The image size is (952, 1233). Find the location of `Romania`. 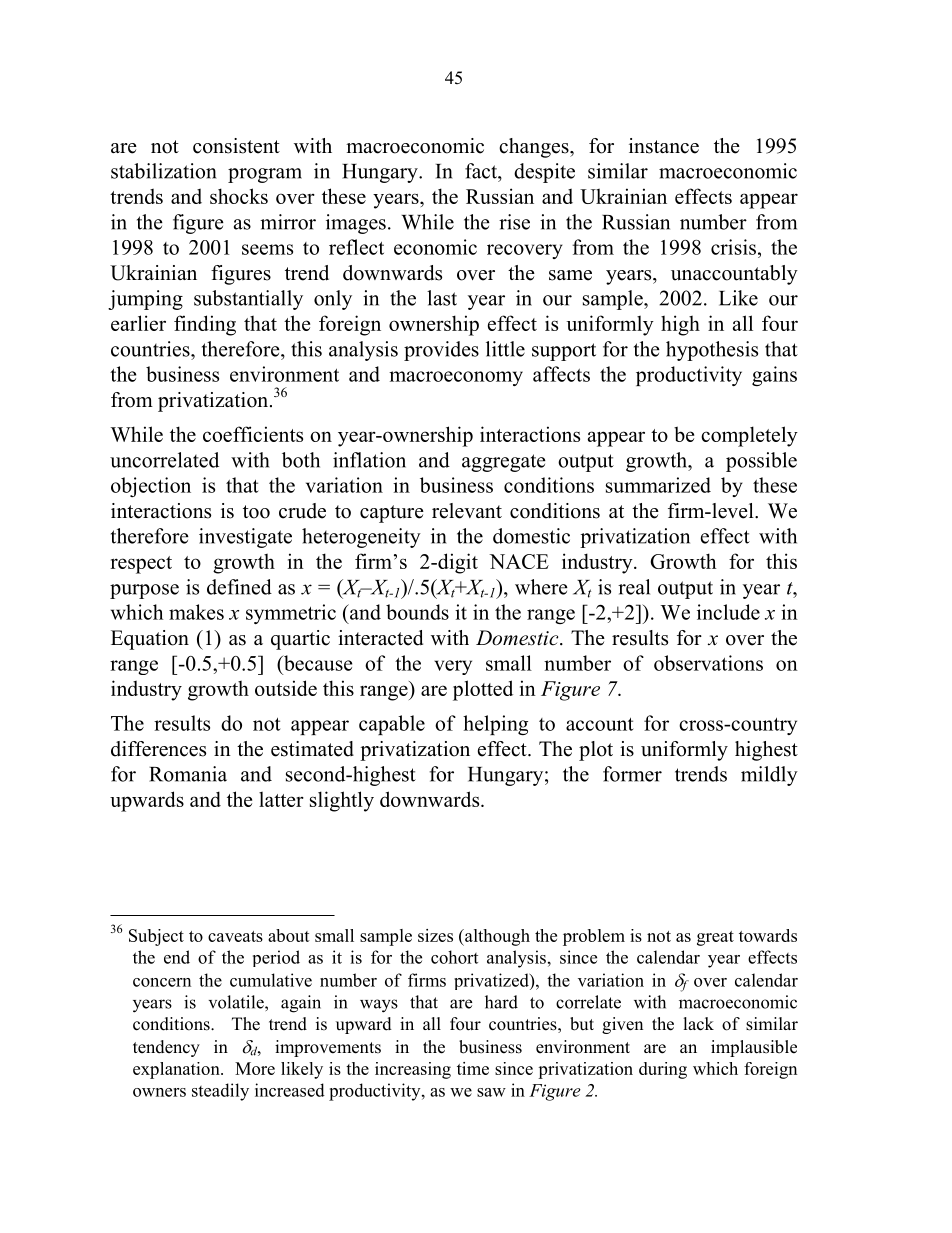

Romania is located at coordinates (188, 774).
